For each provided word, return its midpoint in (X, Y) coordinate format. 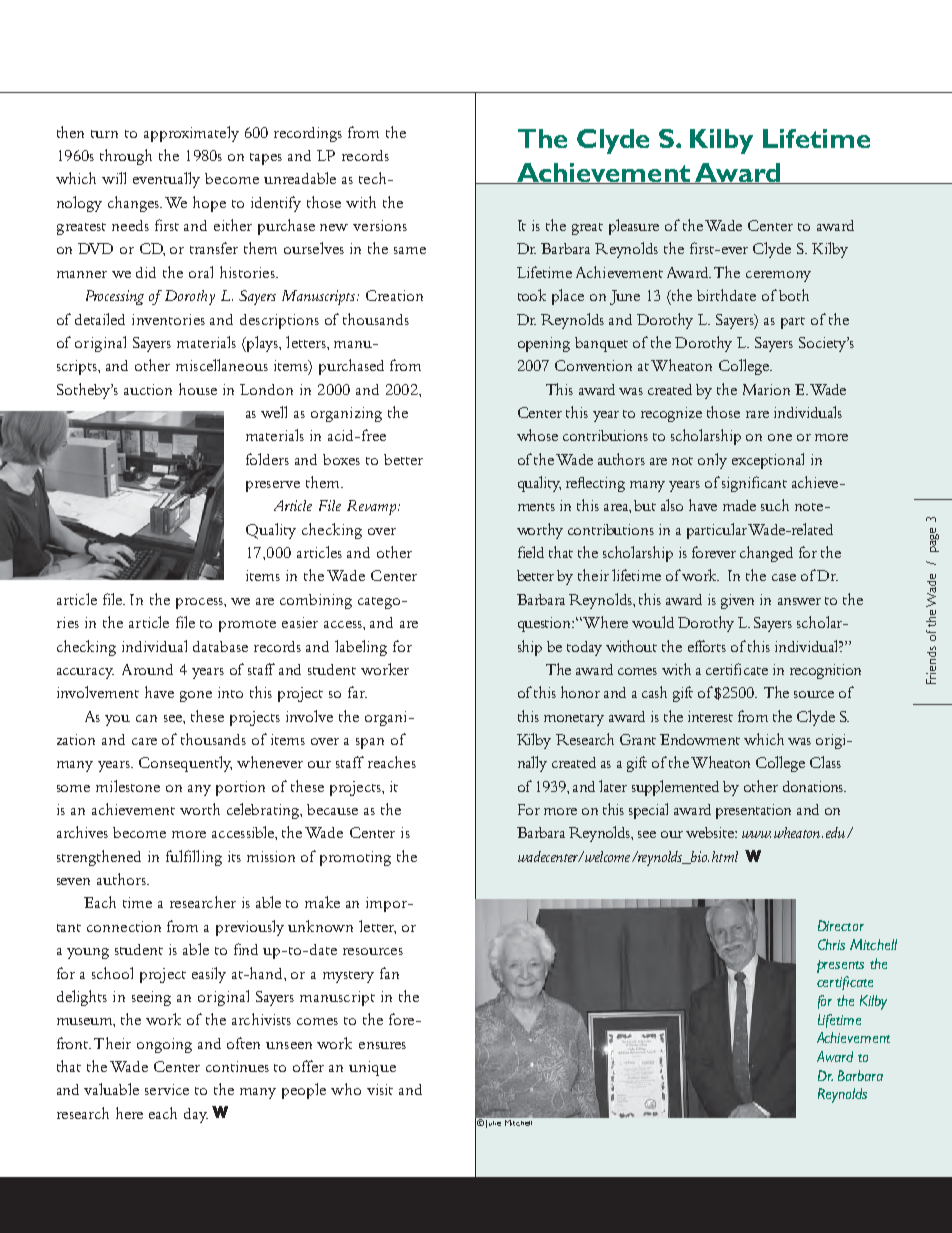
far (357, 692)
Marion (766, 389)
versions (380, 225)
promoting (355, 858)
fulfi (179, 856)
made (739, 505)
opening (544, 344)
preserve (273, 486)
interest (710, 716)
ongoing (164, 1045)
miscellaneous (222, 365)
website (711, 832)
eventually (166, 180)
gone (196, 696)
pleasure (634, 227)
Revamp (373, 507)
